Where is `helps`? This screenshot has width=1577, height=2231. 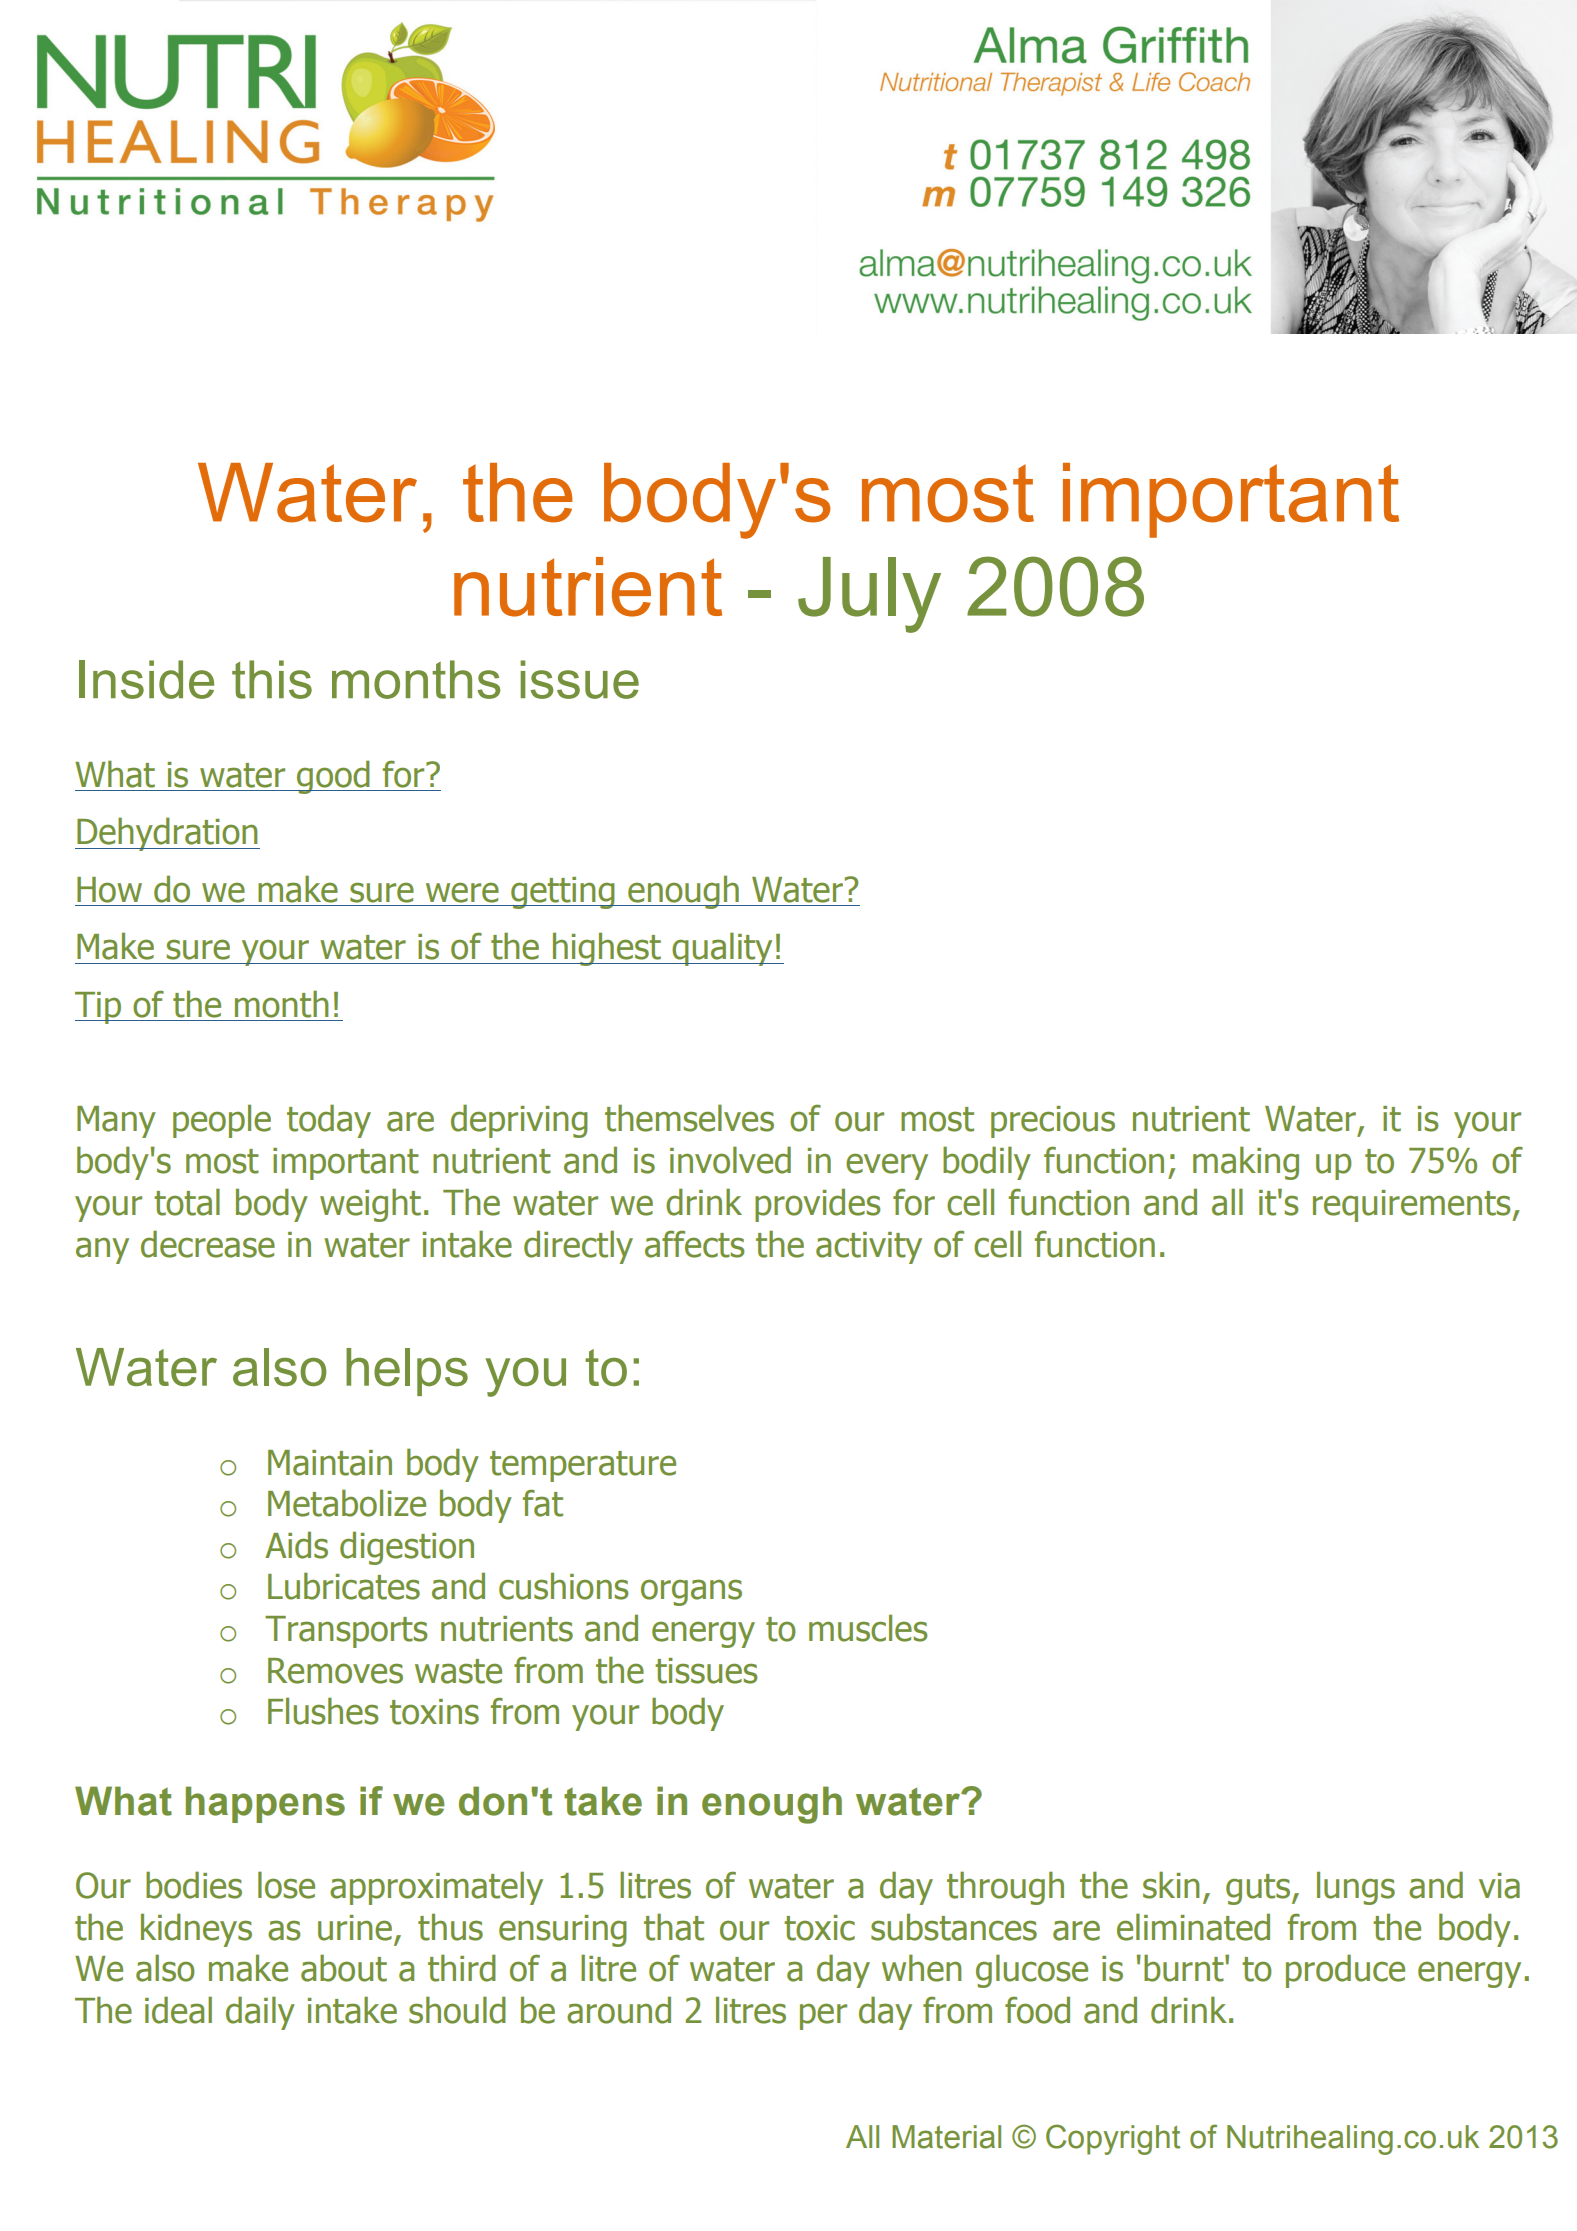 helps is located at coordinates (407, 1372).
